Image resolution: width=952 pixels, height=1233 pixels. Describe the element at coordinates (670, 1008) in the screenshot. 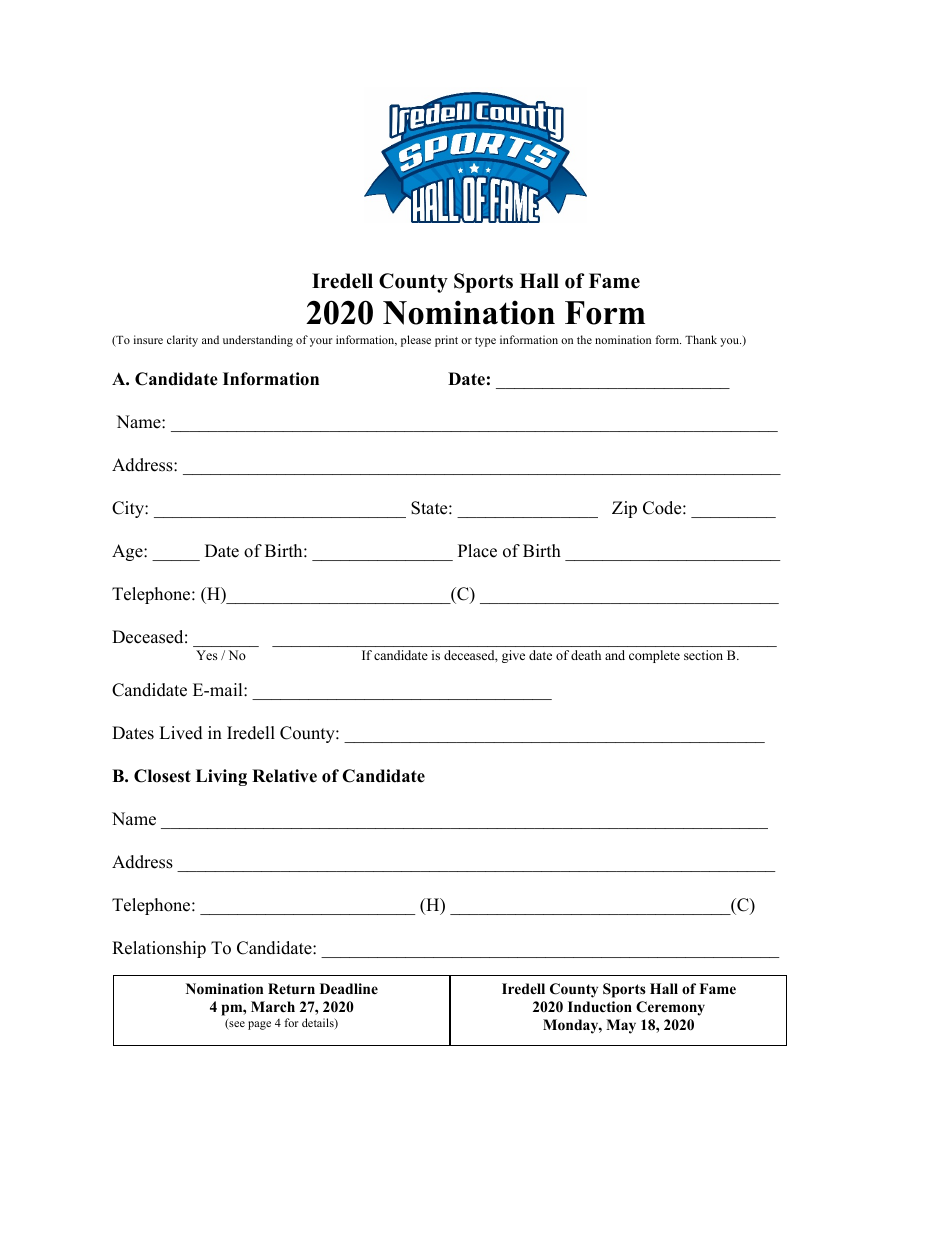

I see `Ceremony` at that location.
